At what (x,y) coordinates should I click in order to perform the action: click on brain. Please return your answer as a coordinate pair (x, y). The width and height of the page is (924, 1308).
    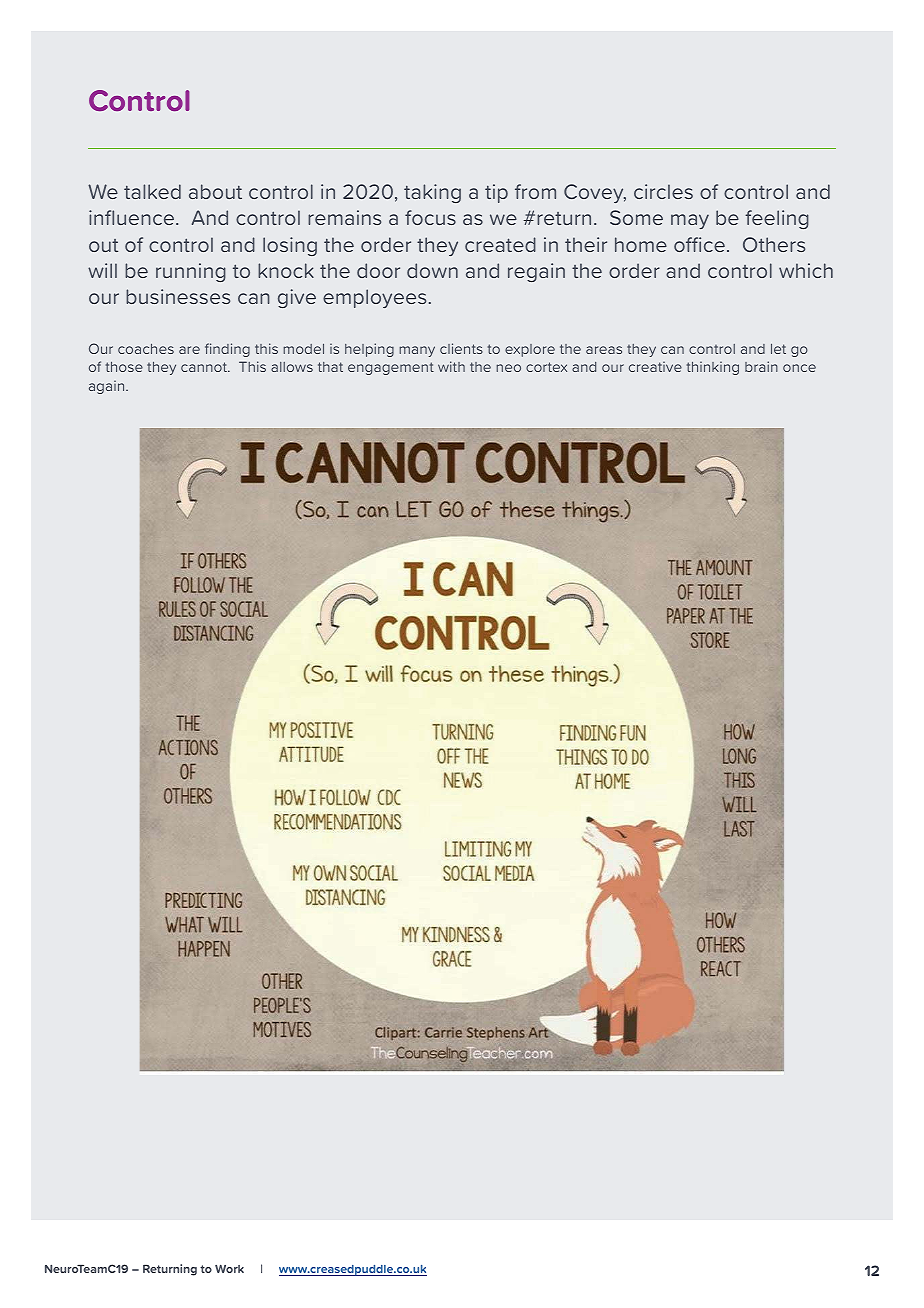
    Looking at the image, I should click on (761, 366).
